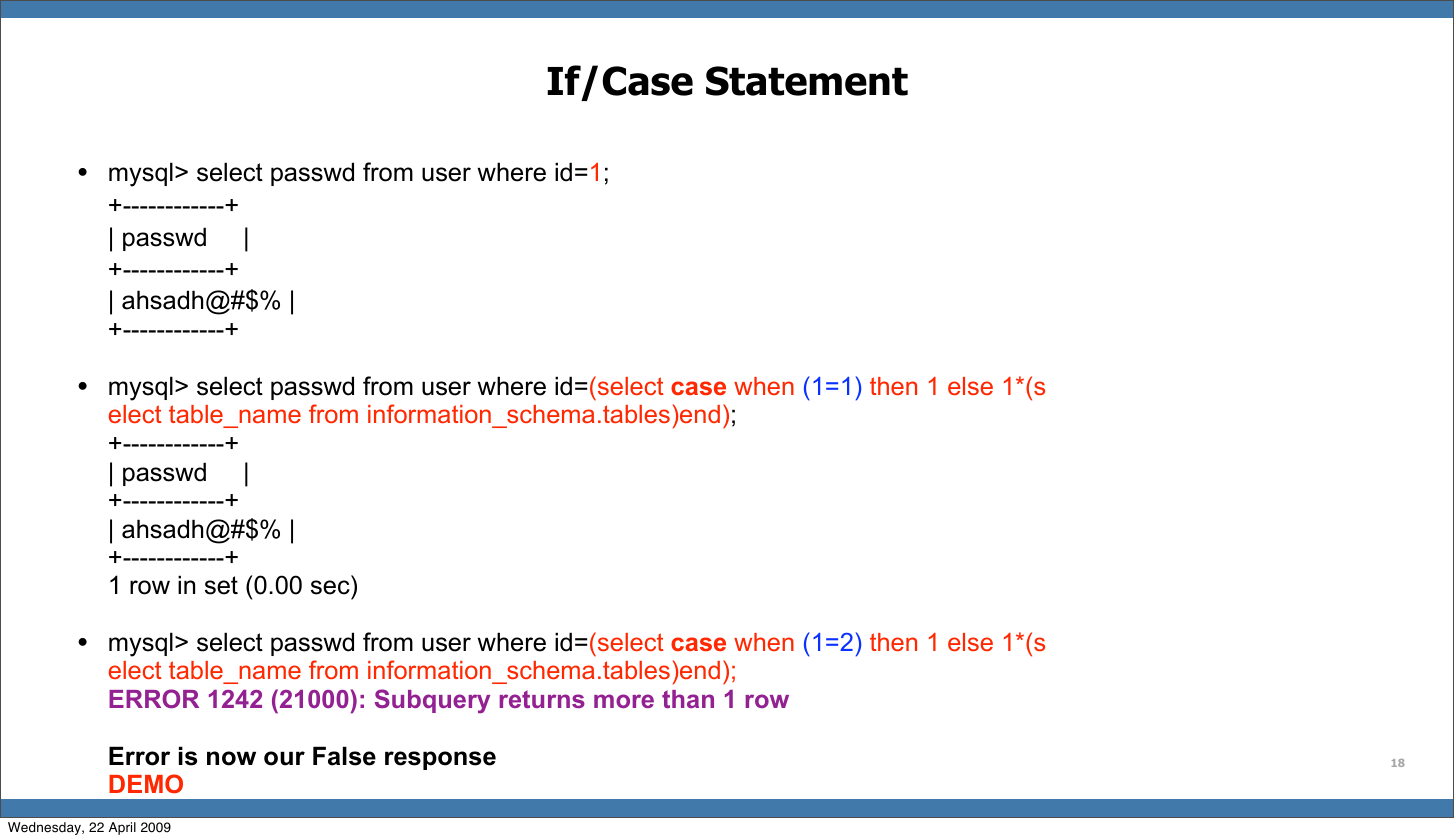 The width and height of the document is (1454, 840). What do you see at coordinates (146, 783) in the document?
I see `DEMO` at bounding box center [146, 783].
